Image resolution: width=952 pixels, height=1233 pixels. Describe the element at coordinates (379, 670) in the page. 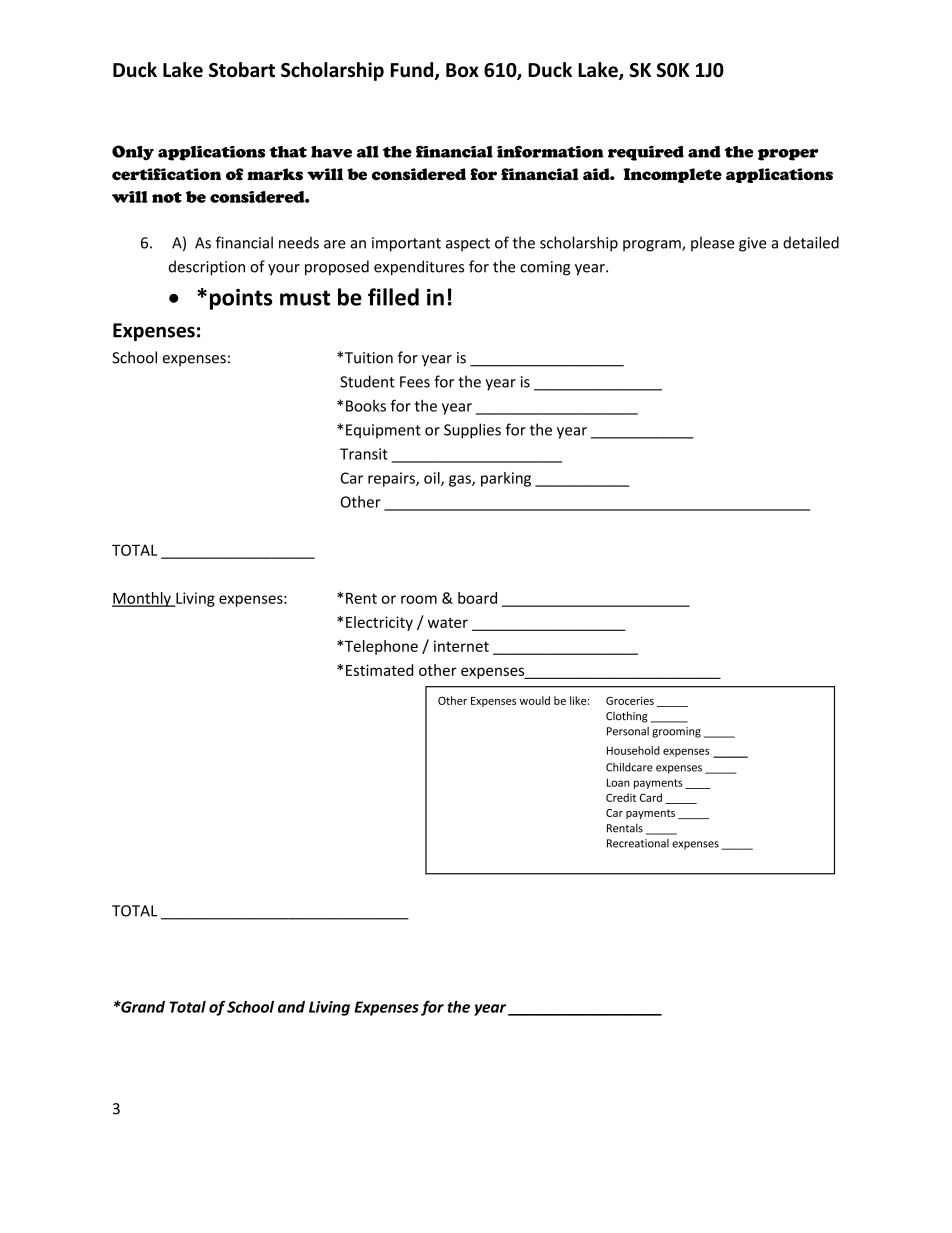

I see `Estimated` at that location.
